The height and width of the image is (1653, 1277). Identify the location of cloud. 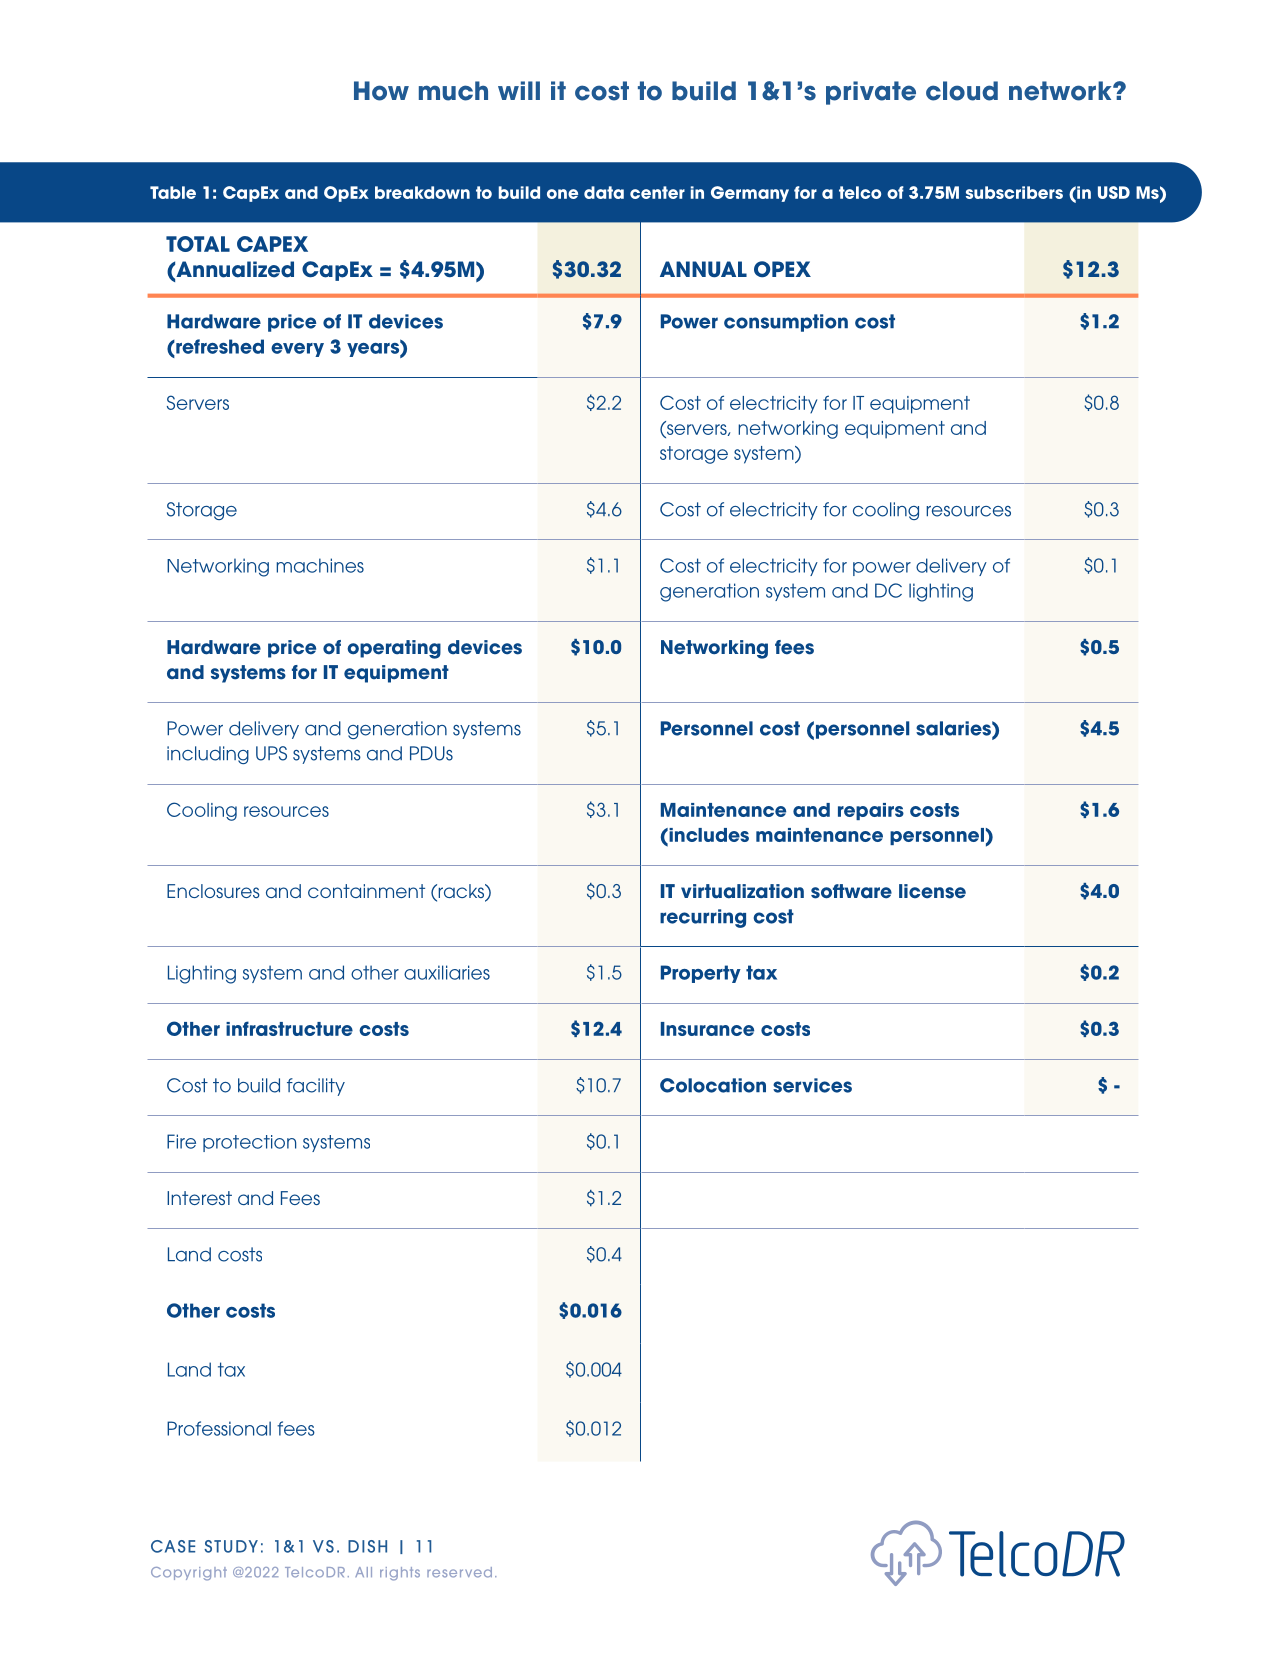
(962, 91).
